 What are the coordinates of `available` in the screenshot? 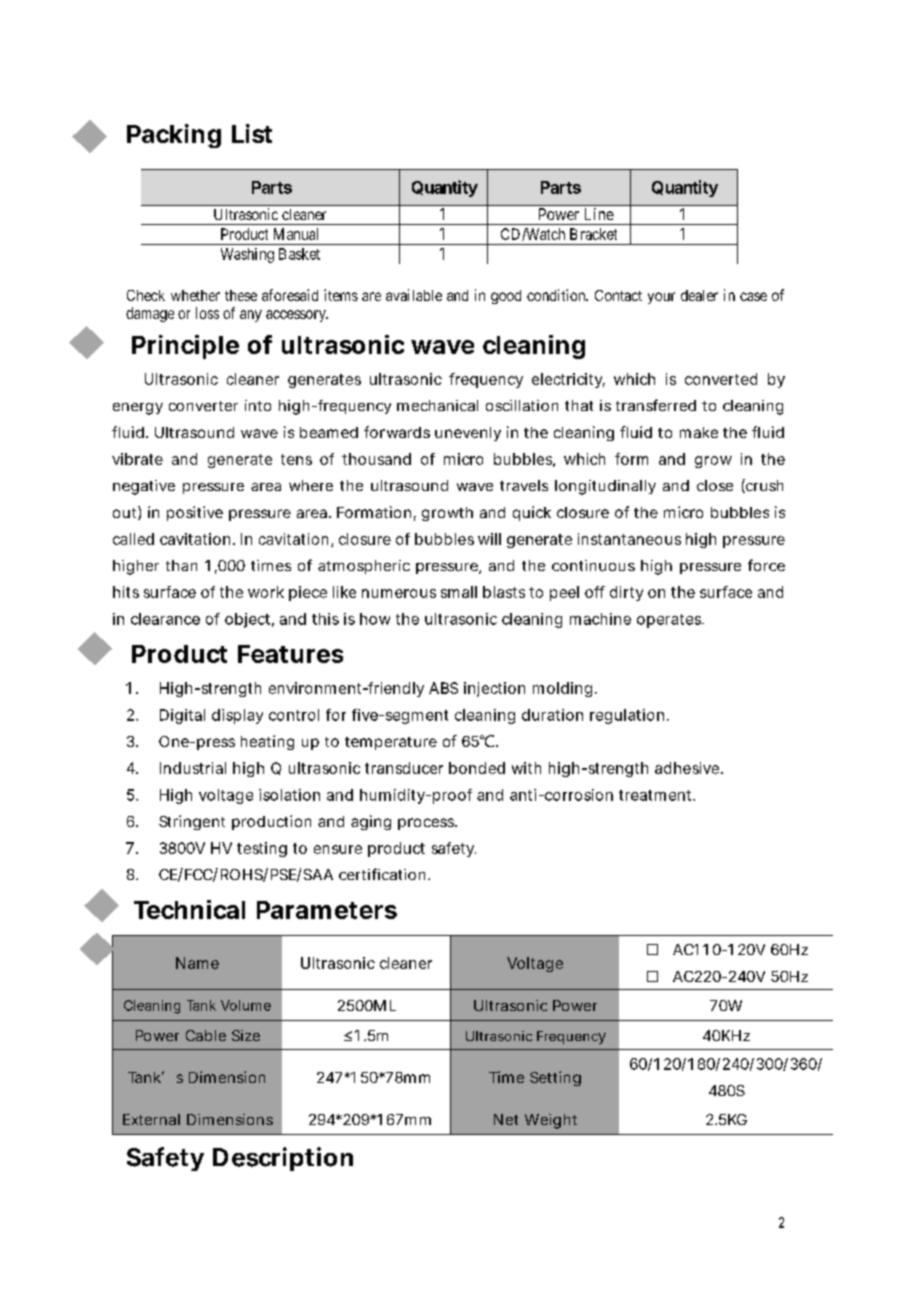 It's located at (414, 295).
